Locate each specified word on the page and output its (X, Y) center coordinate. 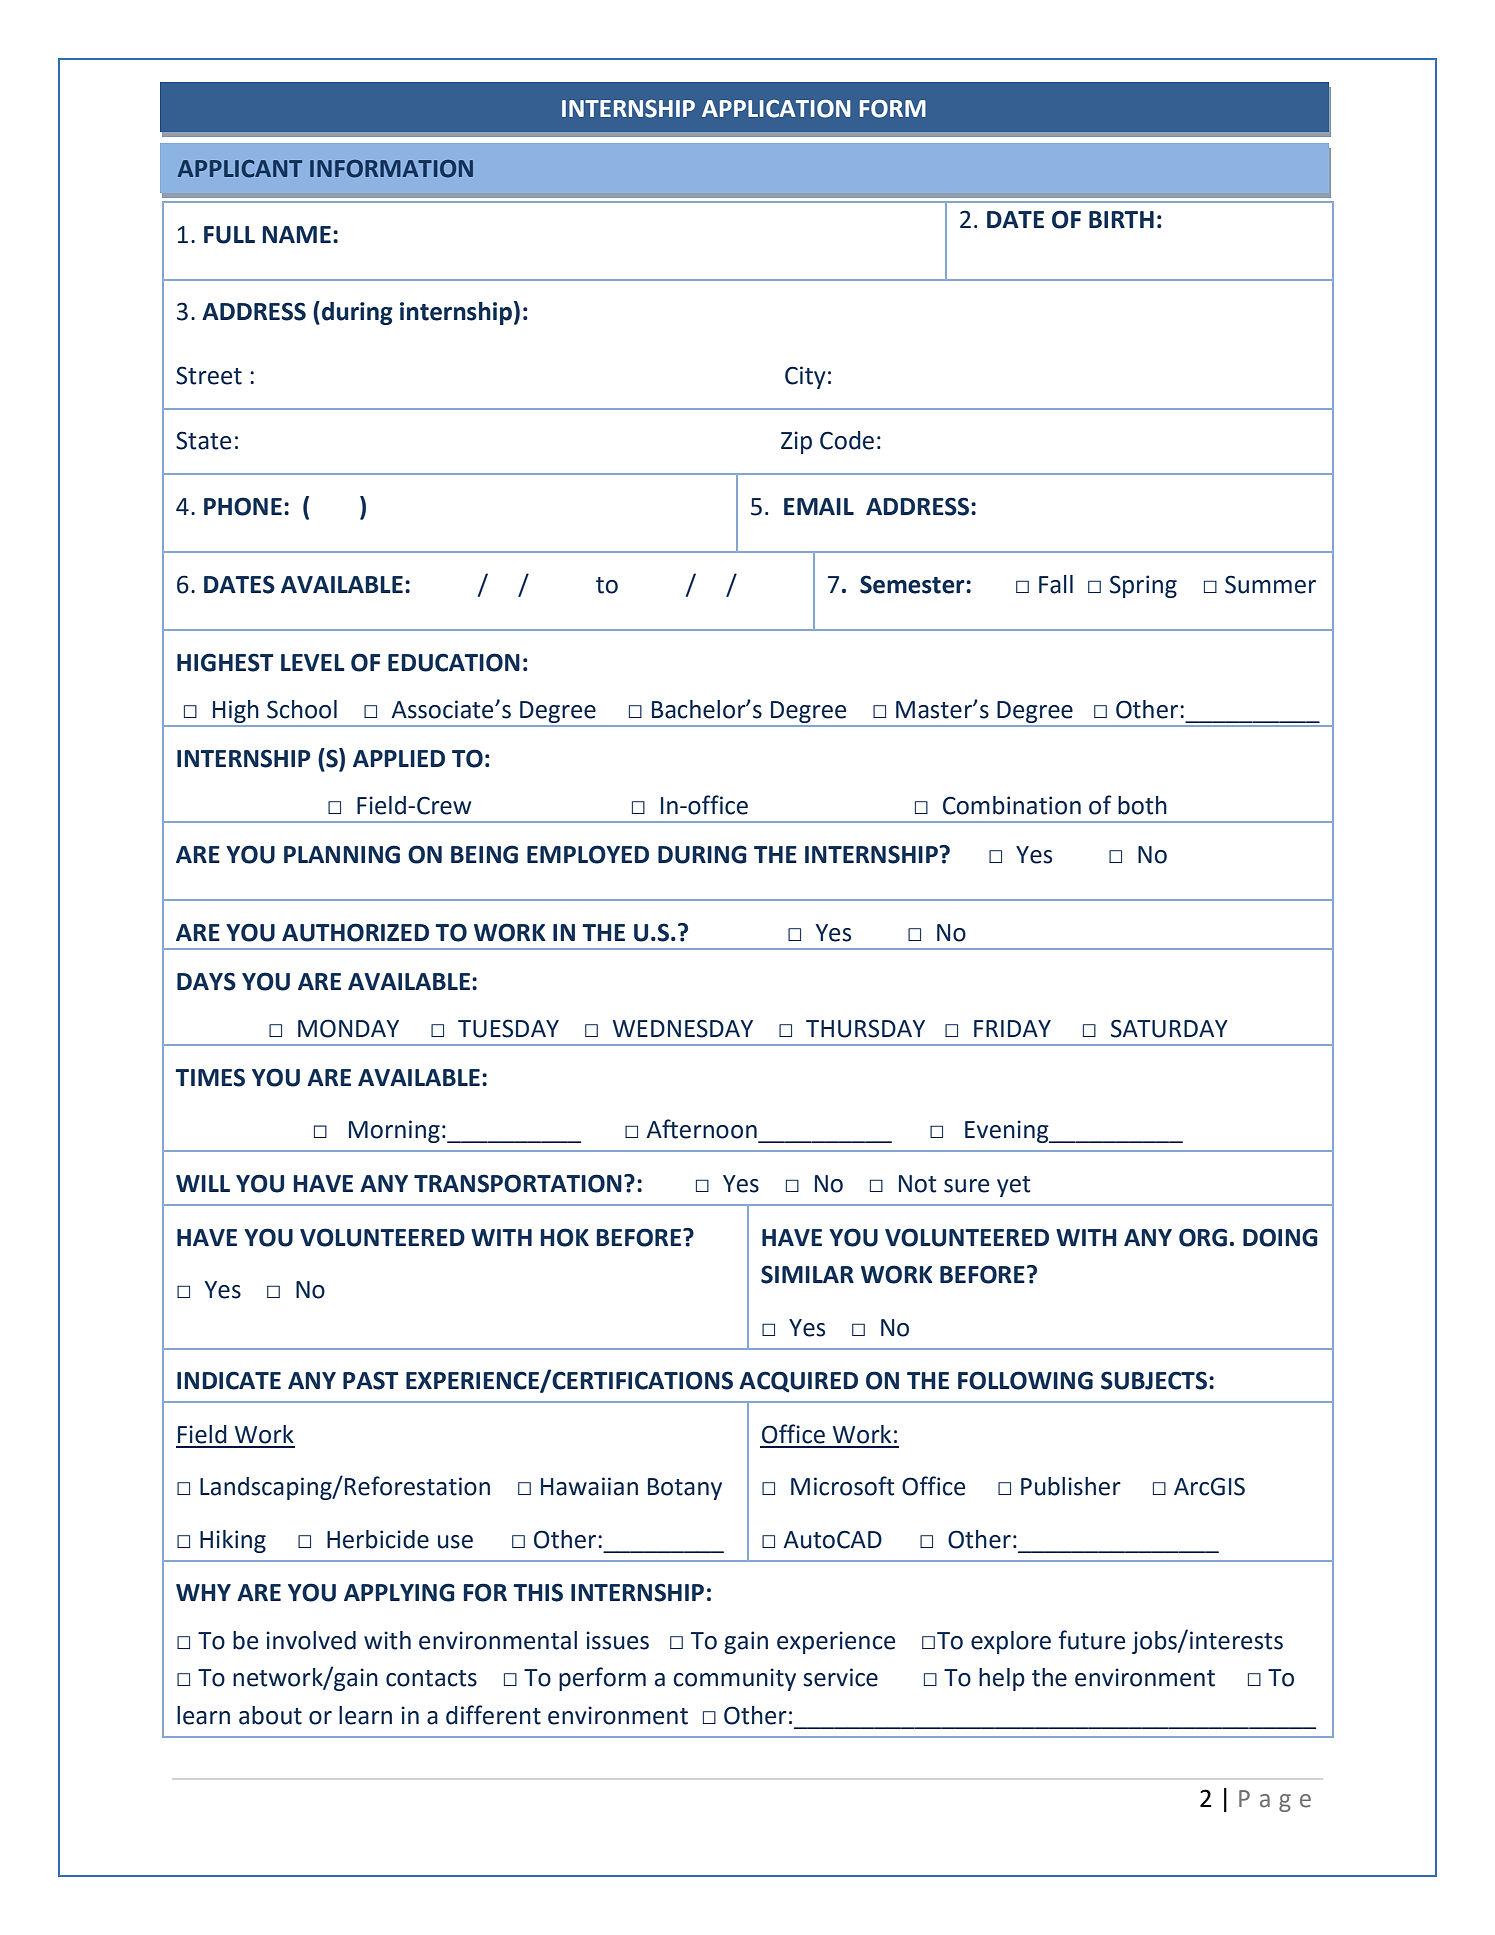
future (1091, 1640)
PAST (371, 1380)
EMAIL (819, 506)
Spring (1143, 586)
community (735, 1679)
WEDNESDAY (683, 1028)
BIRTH (1121, 219)
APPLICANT (240, 169)
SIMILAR (807, 1274)
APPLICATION (776, 109)
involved (311, 1640)
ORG (1203, 1237)
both (1142, 805)
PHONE (243, 506)
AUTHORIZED (355, 932)
